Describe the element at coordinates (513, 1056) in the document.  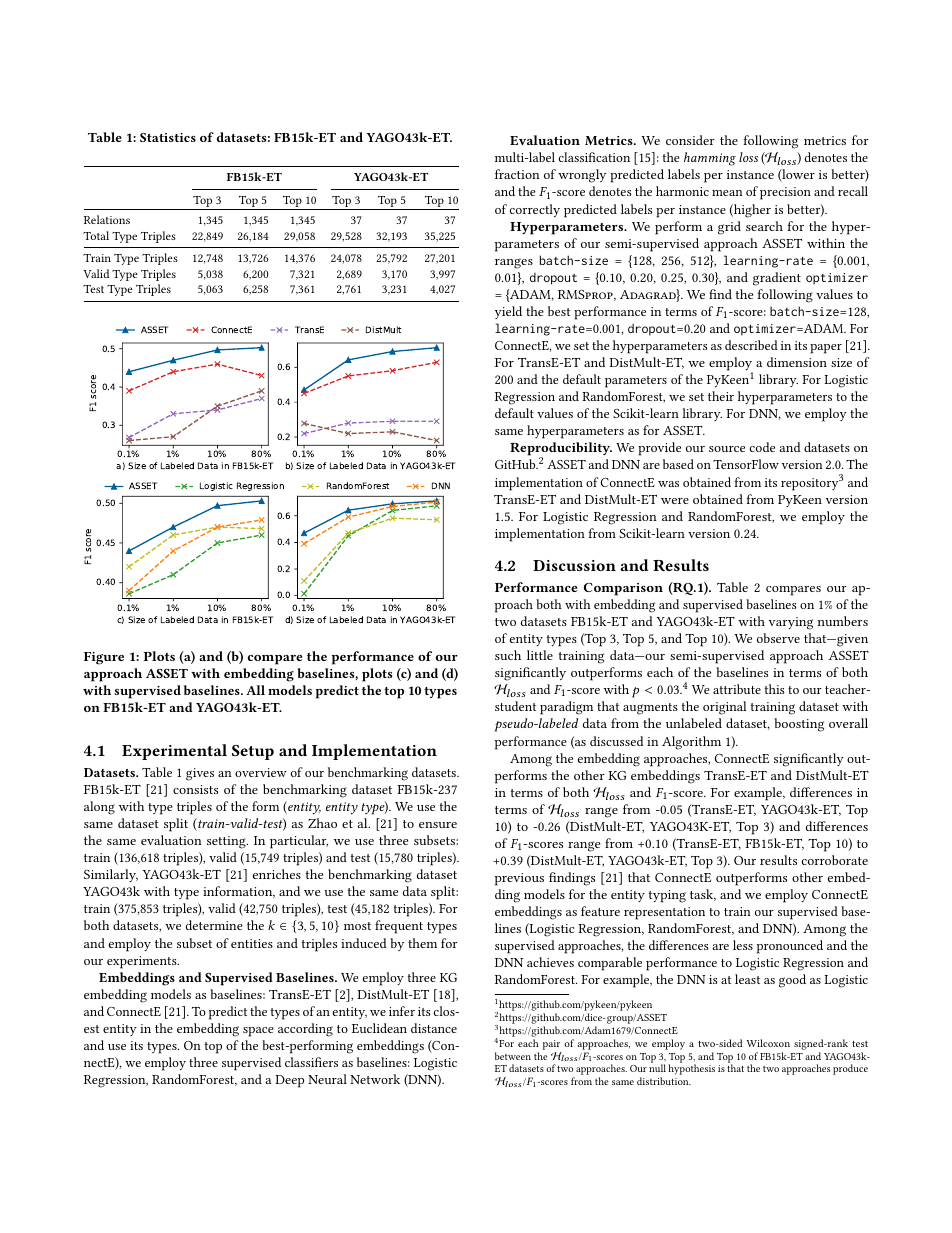
I see `between` at that location.
